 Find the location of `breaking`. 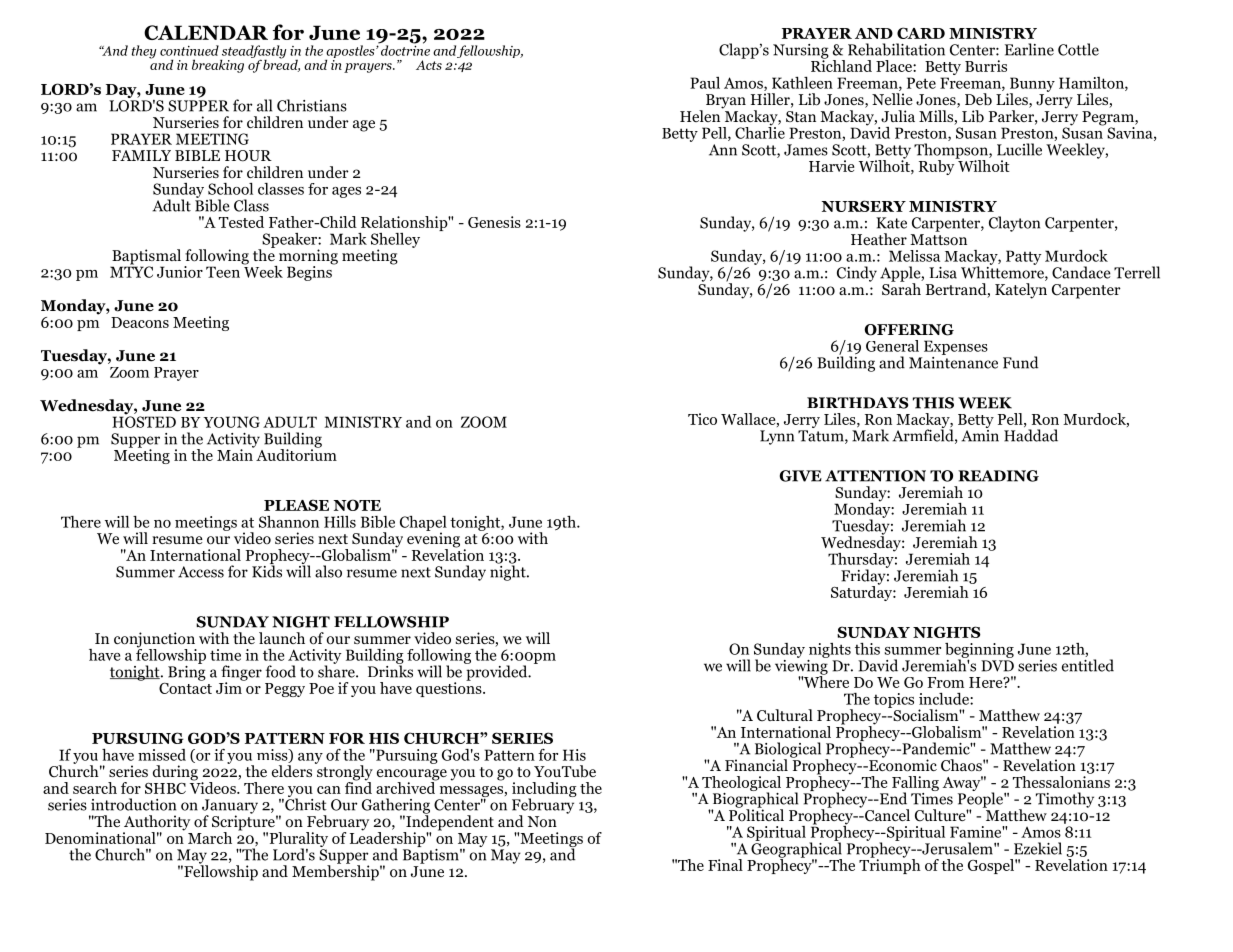

breaking is located at coordinates (218, 66).
